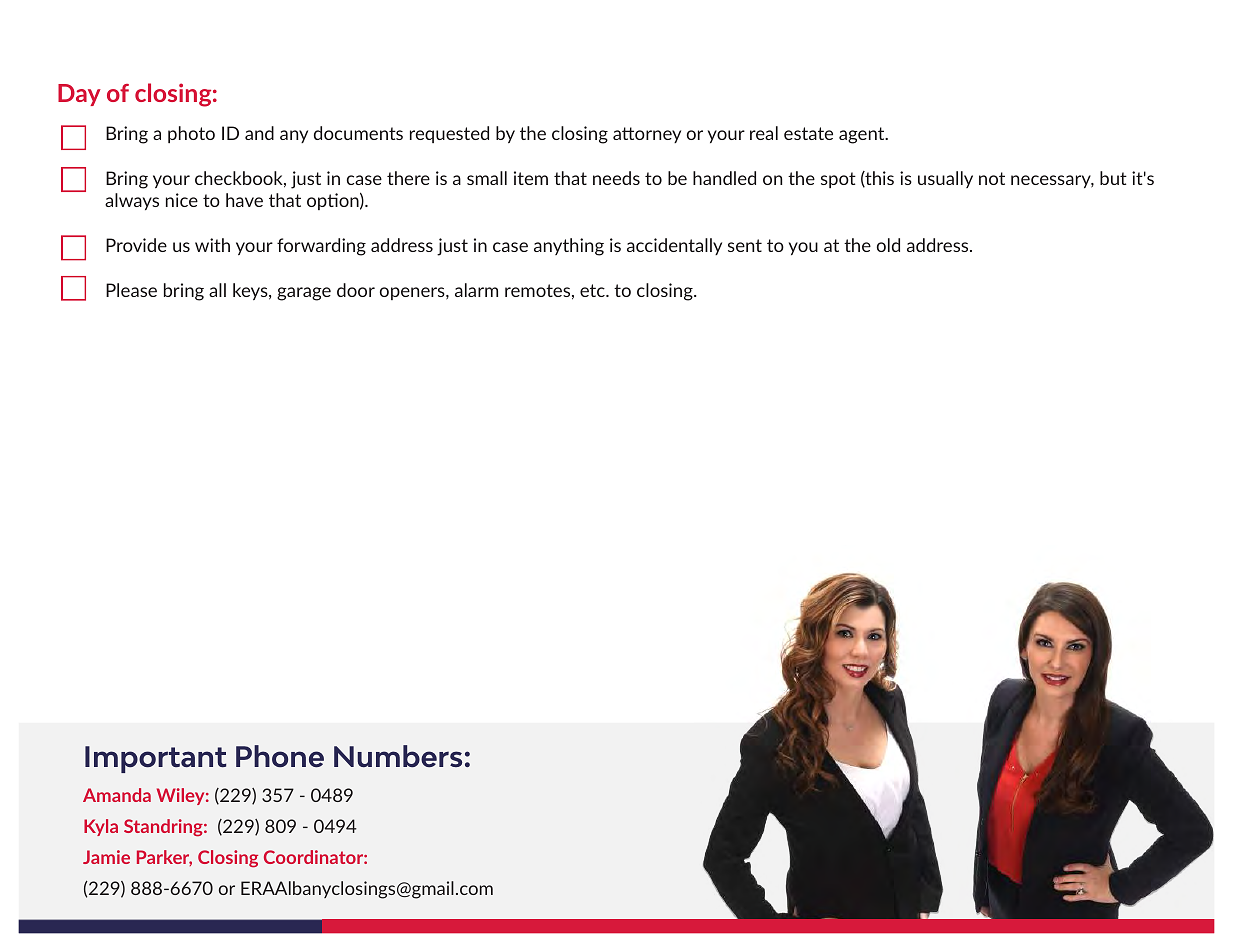 This document has width=1233, height=952. Describe the element at coordinates (398, 756) in the document. I see `Numbers` at that location.
